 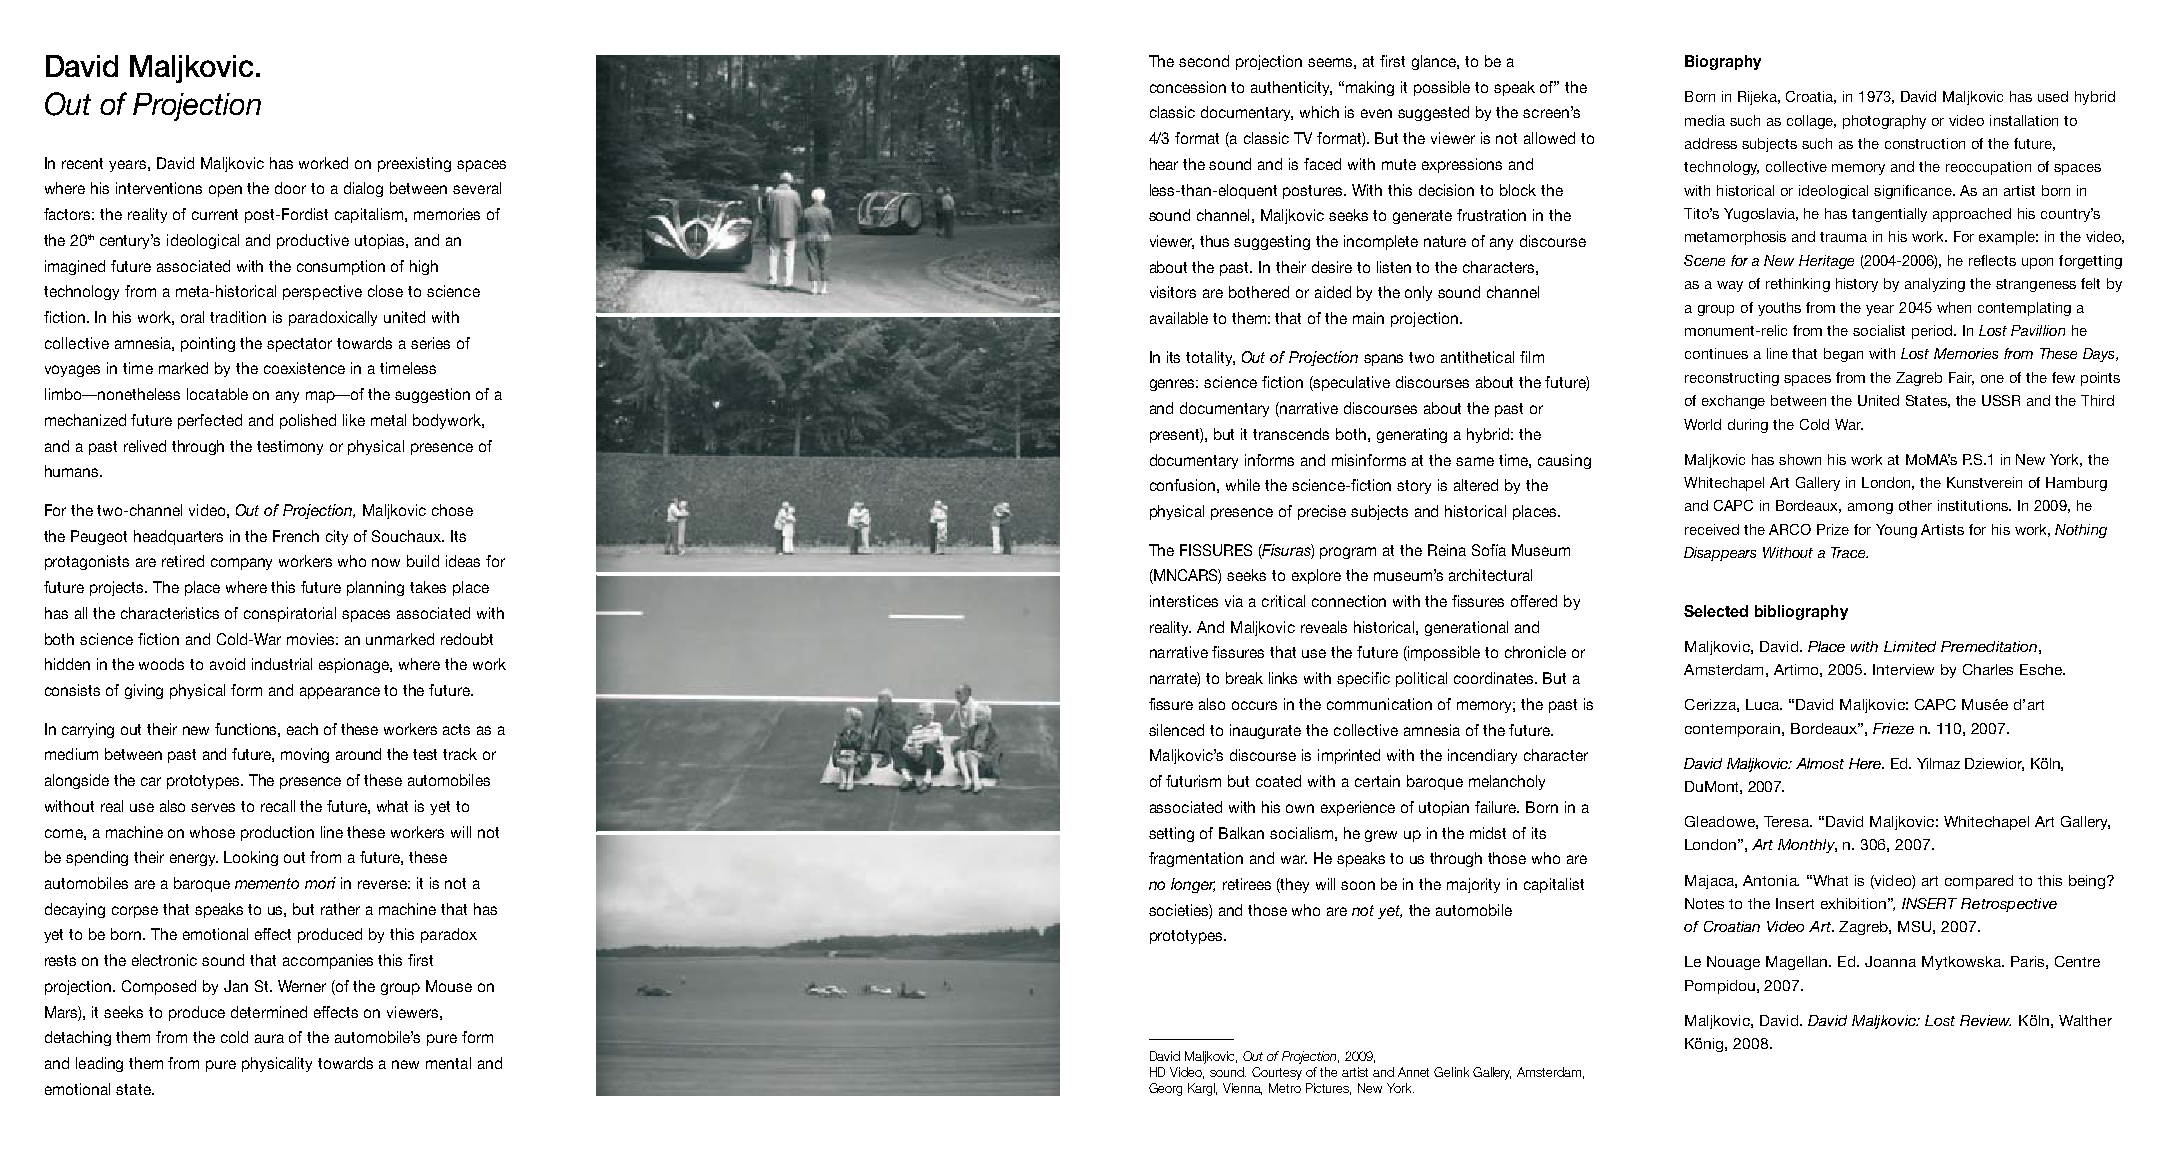 I want to click on Review, so click(x=1985, y=1020).
